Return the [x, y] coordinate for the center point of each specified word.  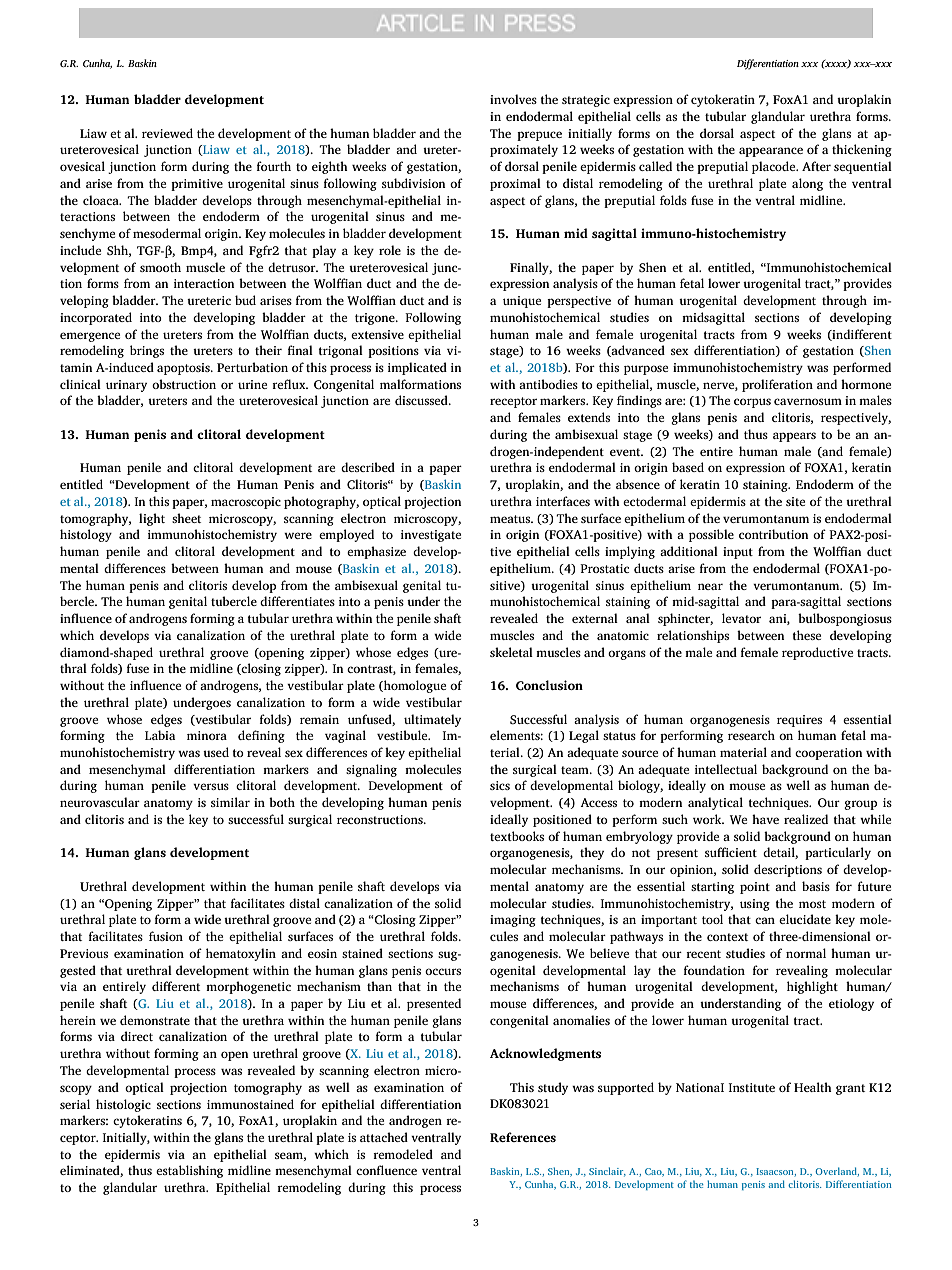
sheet [186, 518]
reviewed [167, 133]
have [765, 819]
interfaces [563, 501]
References [523, 1137]
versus [211, 786]
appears [794, 437]
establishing [189, 1171]
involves [513, 99]
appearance [771, 152]
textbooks [517, 836]
